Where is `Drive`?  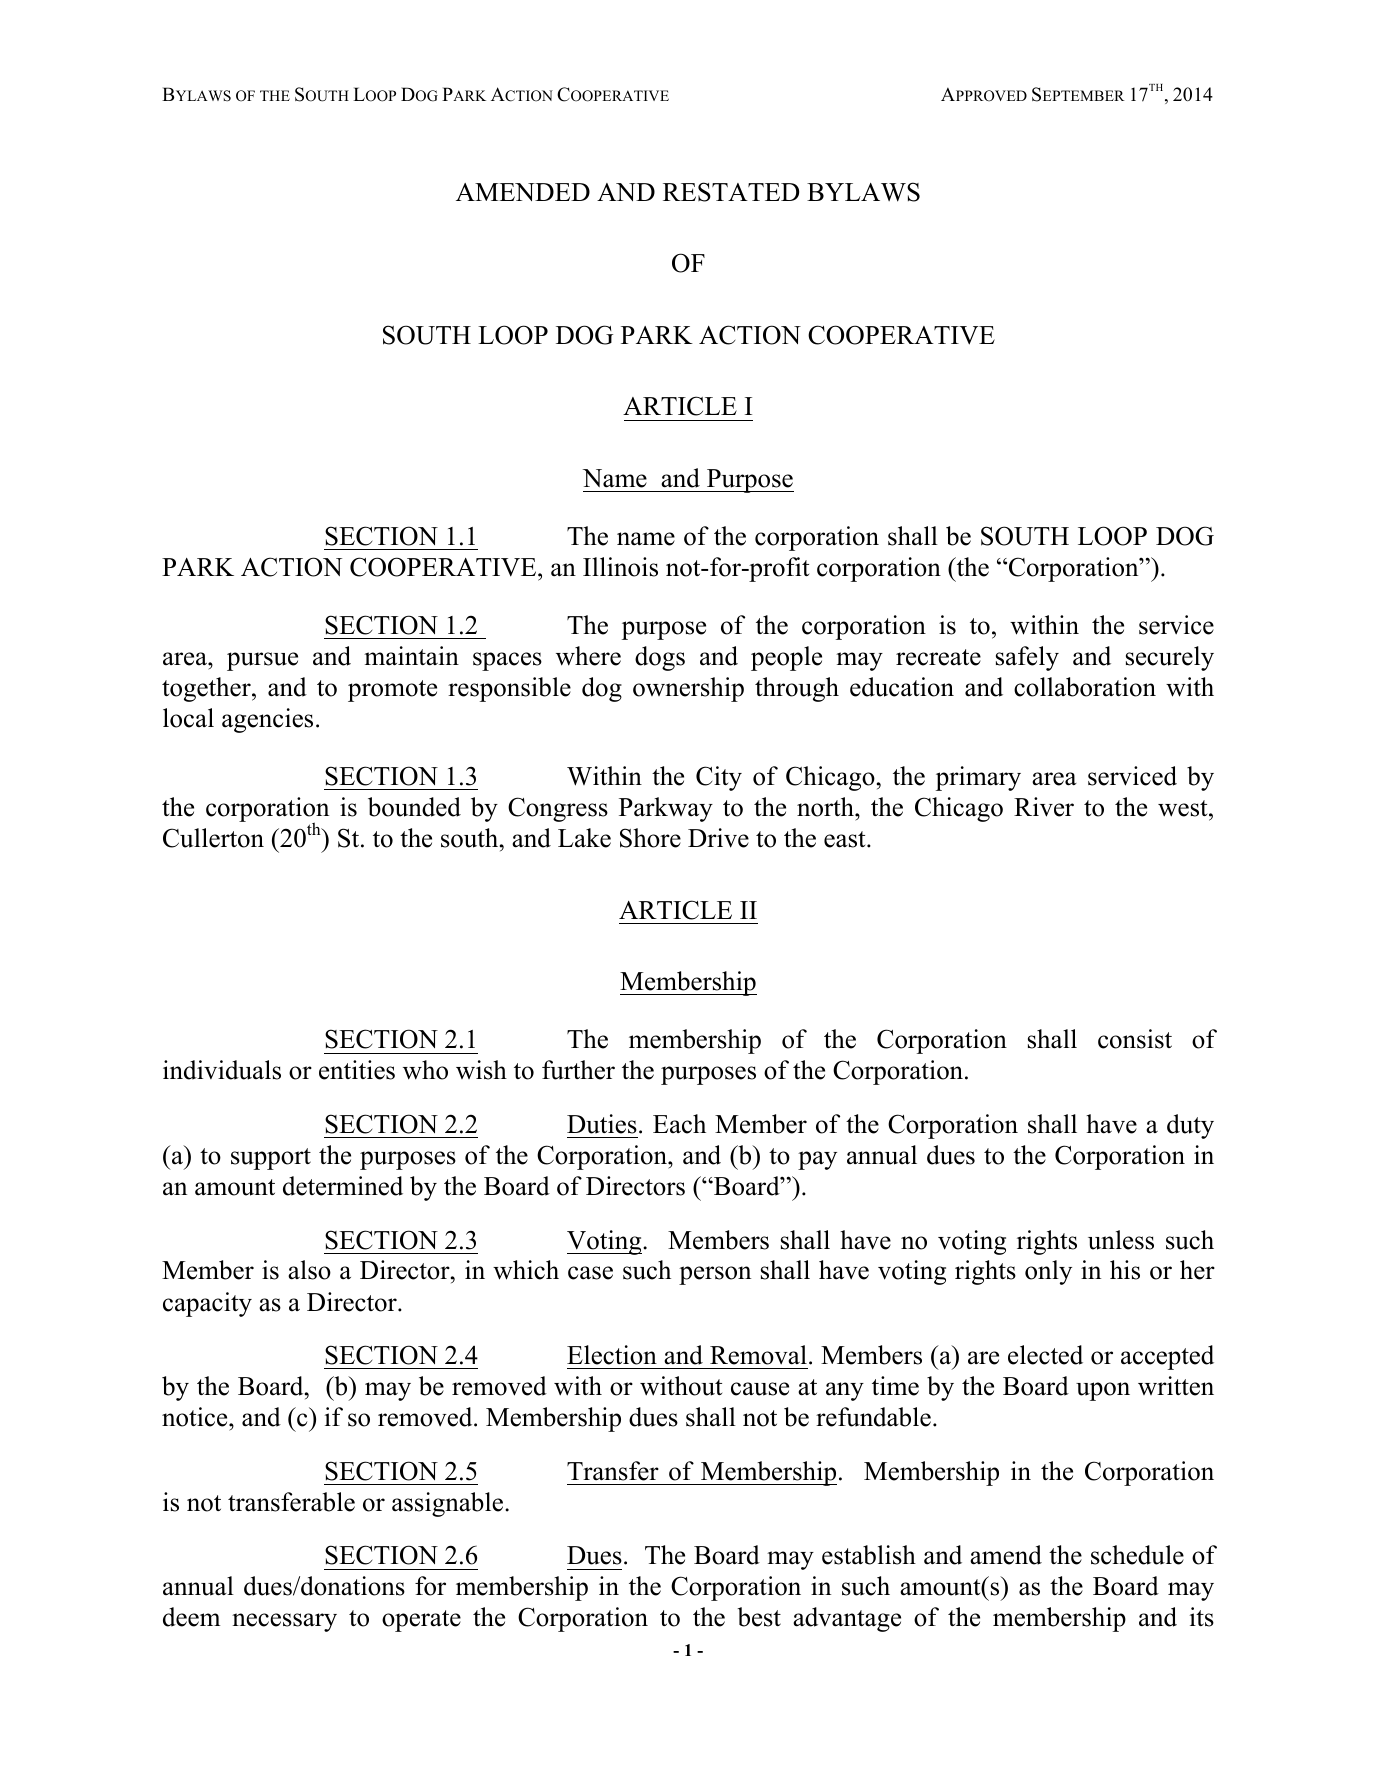
Drive is located at coordinates (718, 838).
